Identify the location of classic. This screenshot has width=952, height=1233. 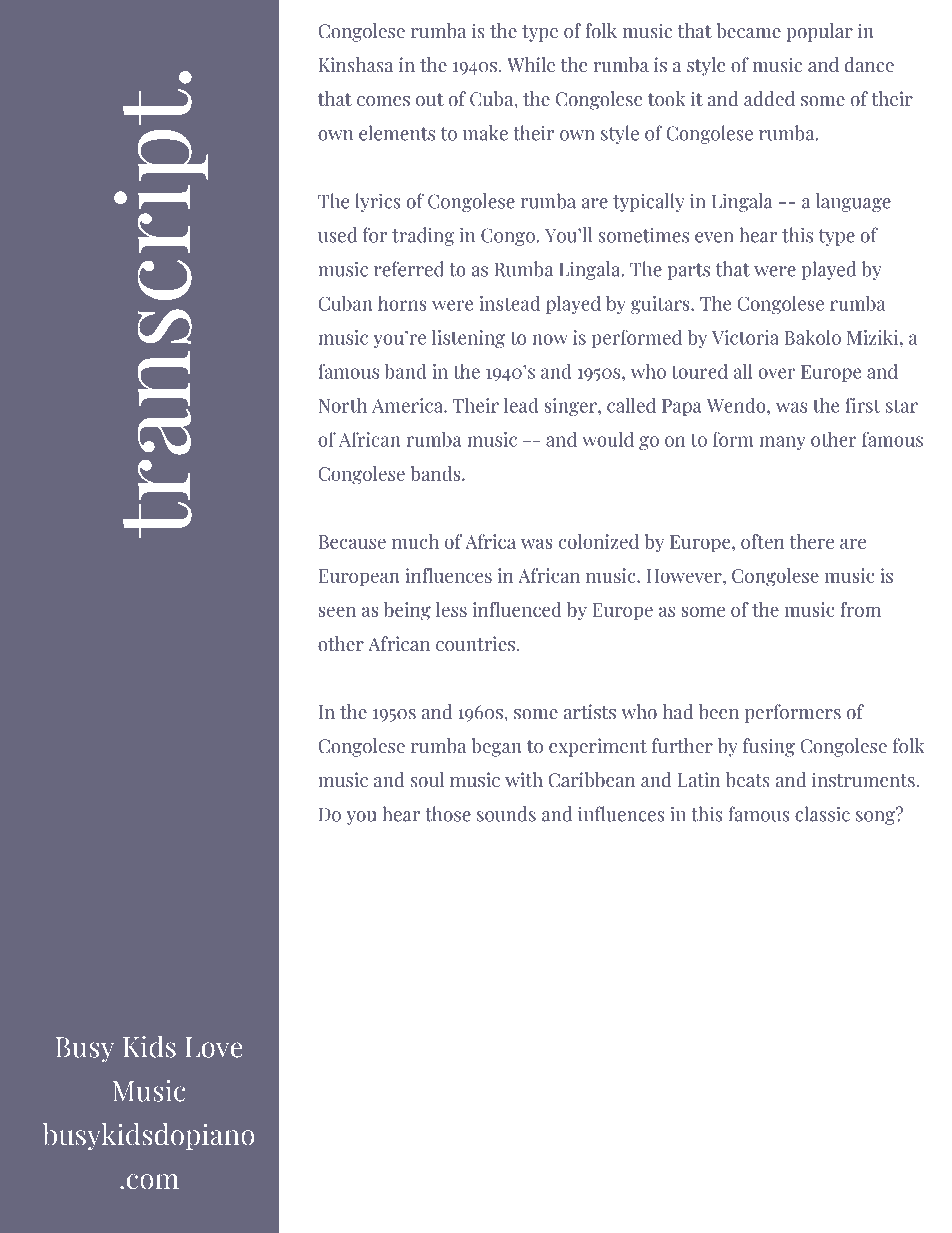
(822, 814).
